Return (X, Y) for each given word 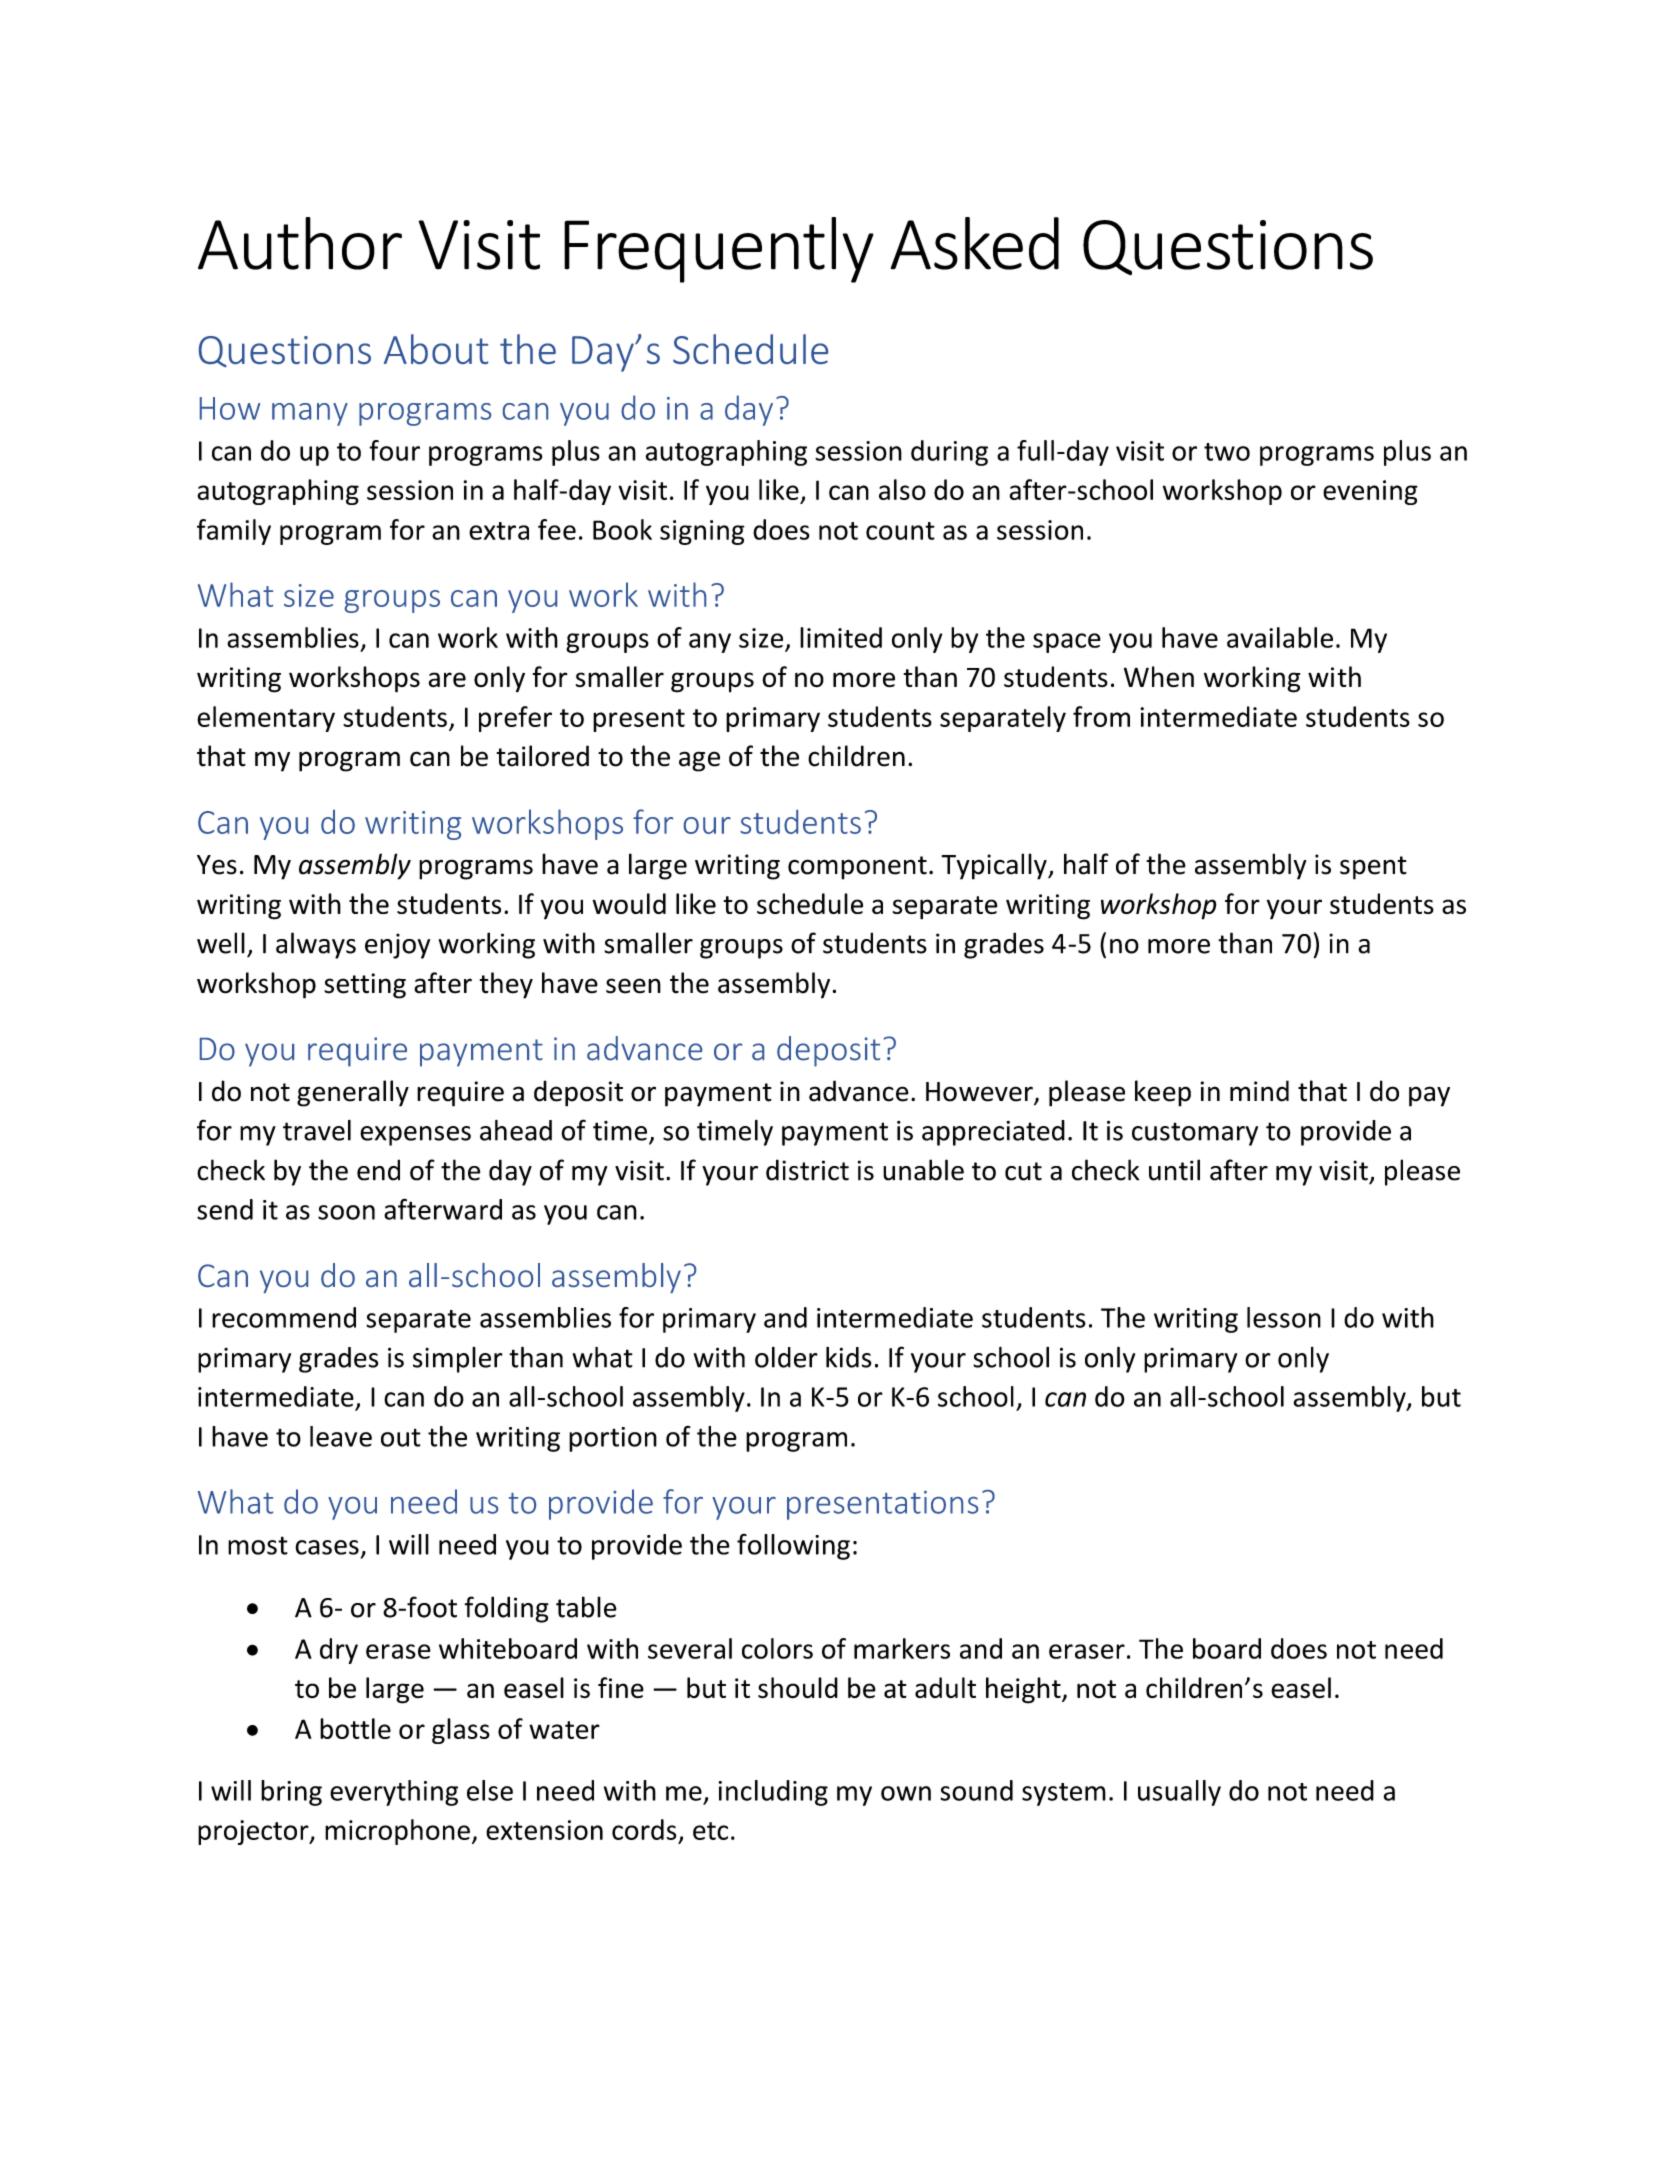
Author (300, 243)
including (773, 1793)
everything (394, 1793)
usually (1179, 1793)
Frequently (719, 250)
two (1227, 452)
